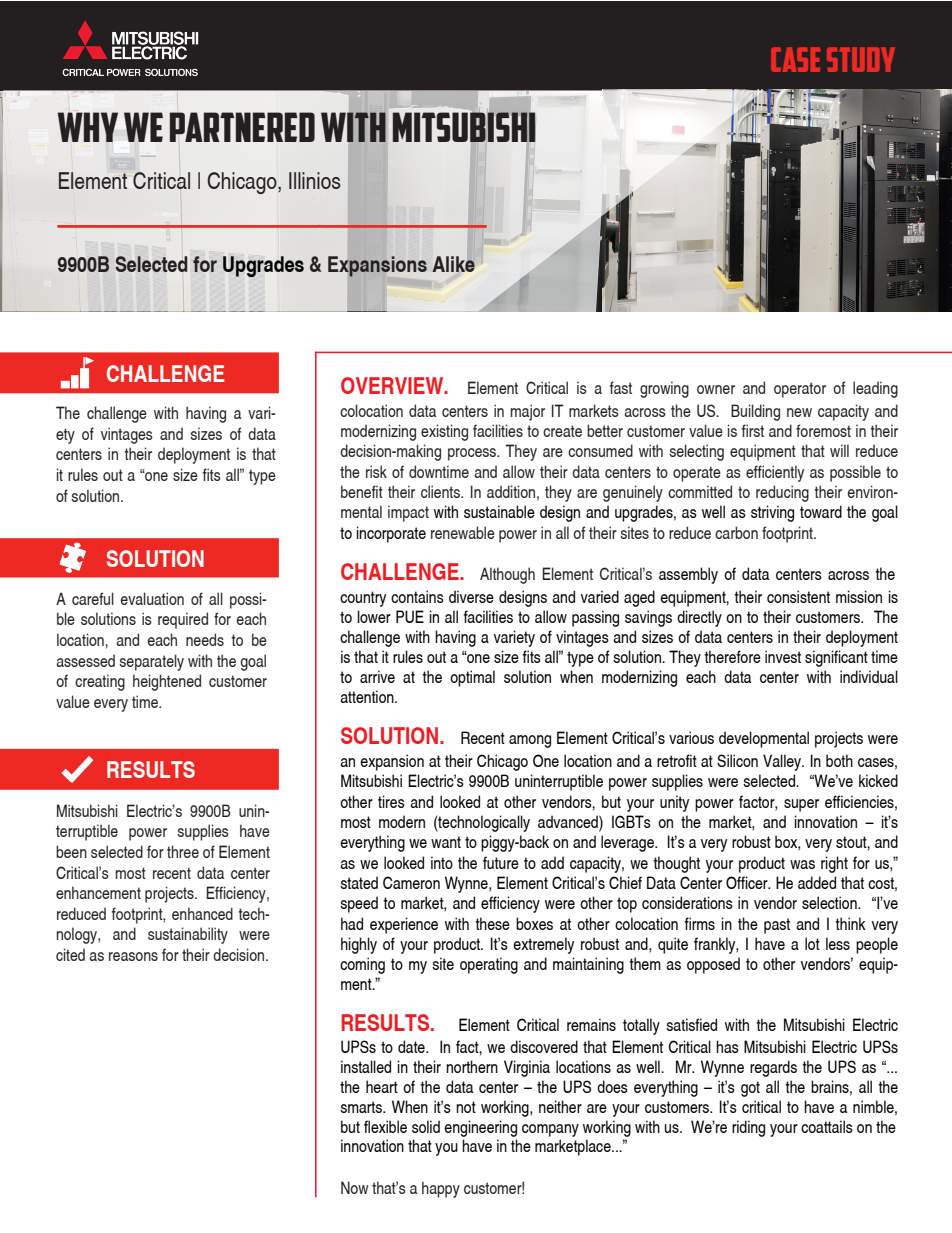 The image size is (952, 1233). What do you see at coordinates (393, 385) in the screenshot?
I see `OVERVIEW` at bounding box center [393, 385].
